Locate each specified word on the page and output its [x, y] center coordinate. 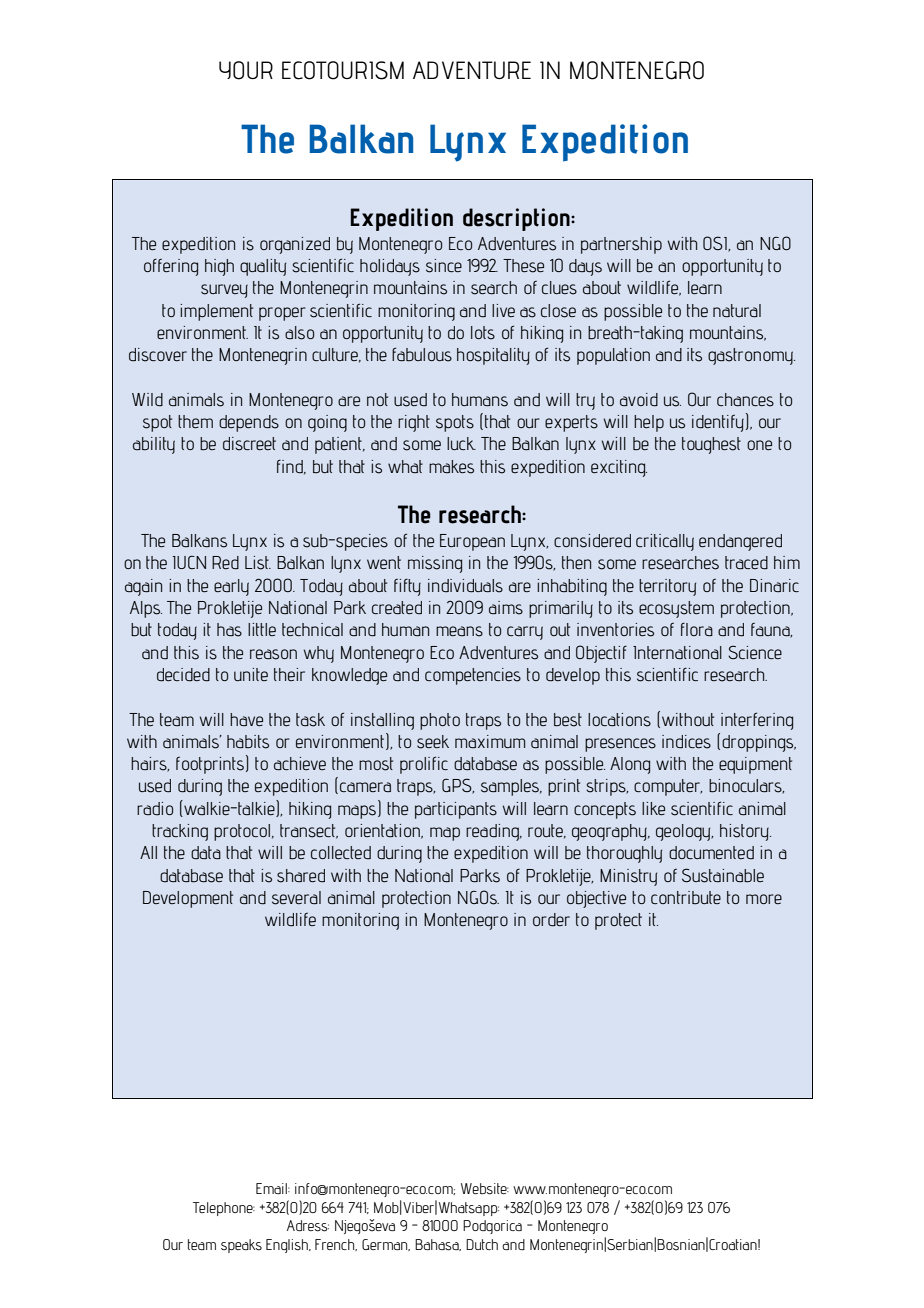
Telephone [224, 1209]
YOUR [246, 70]
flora [697, 629]
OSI [716, 244]
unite [251, 674]
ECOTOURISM [343, 70]
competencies [473, 676]
